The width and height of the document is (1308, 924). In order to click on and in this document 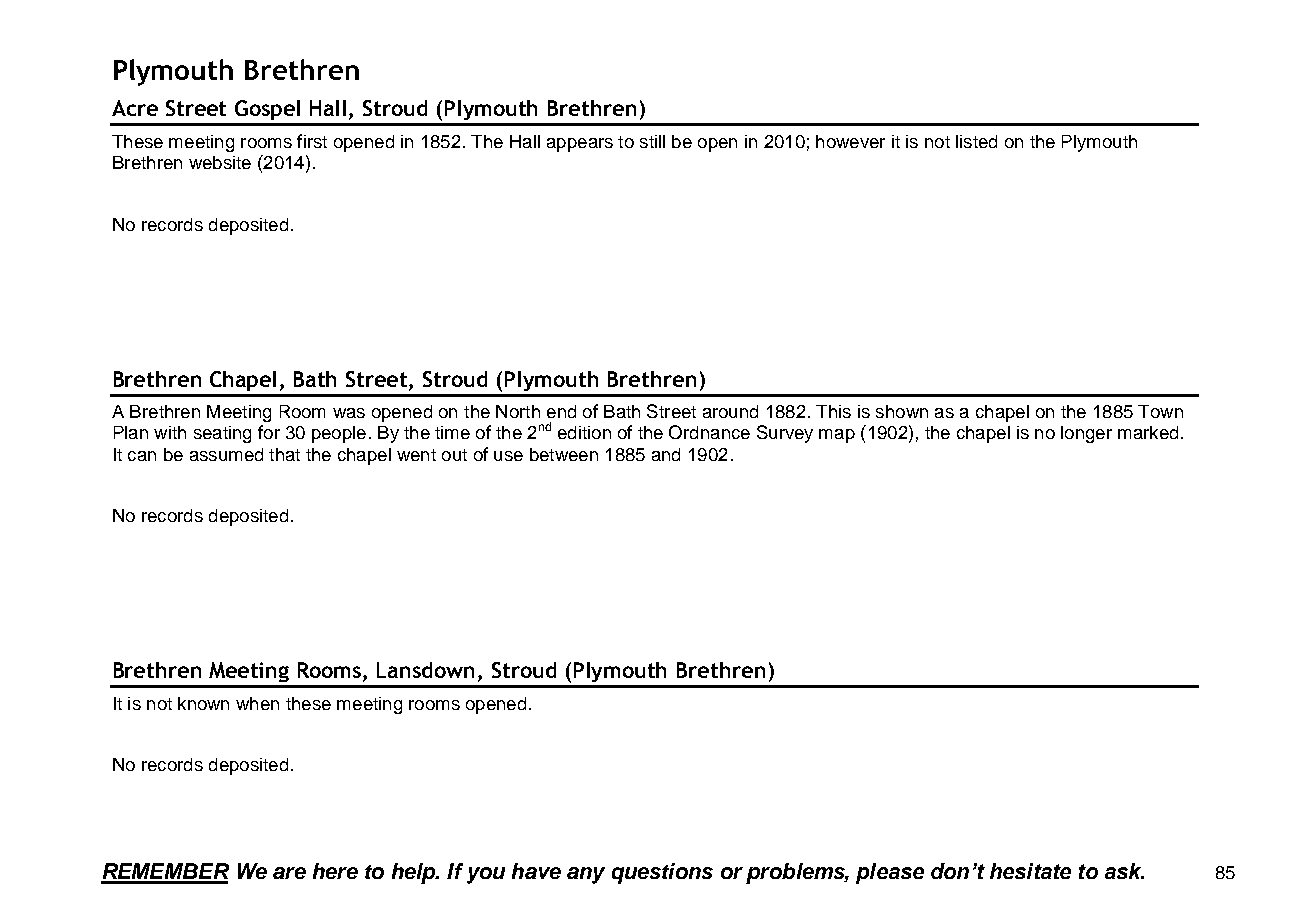, I will do `click(666, 454)`.
